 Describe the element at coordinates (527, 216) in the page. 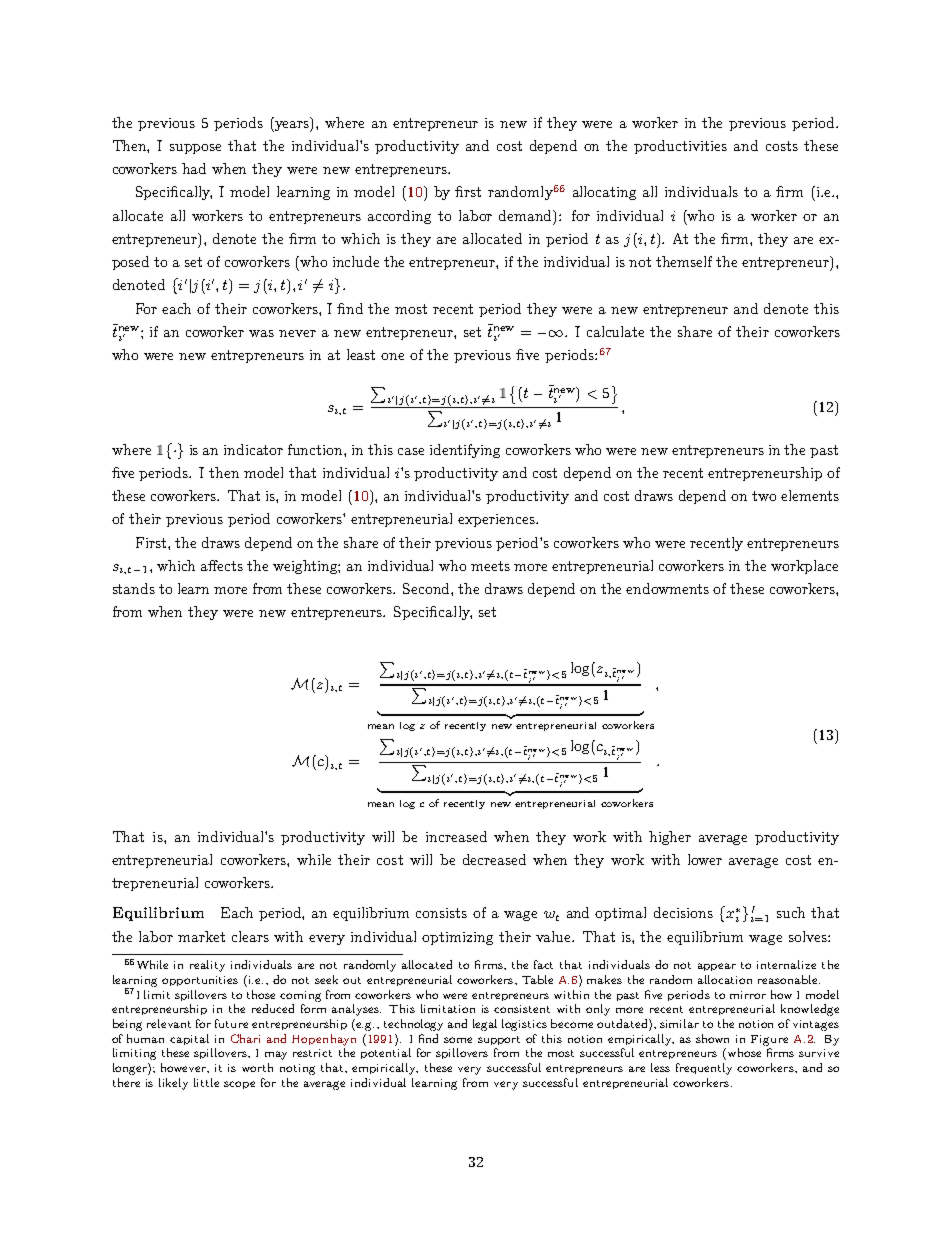

I see `demand` at that location.
